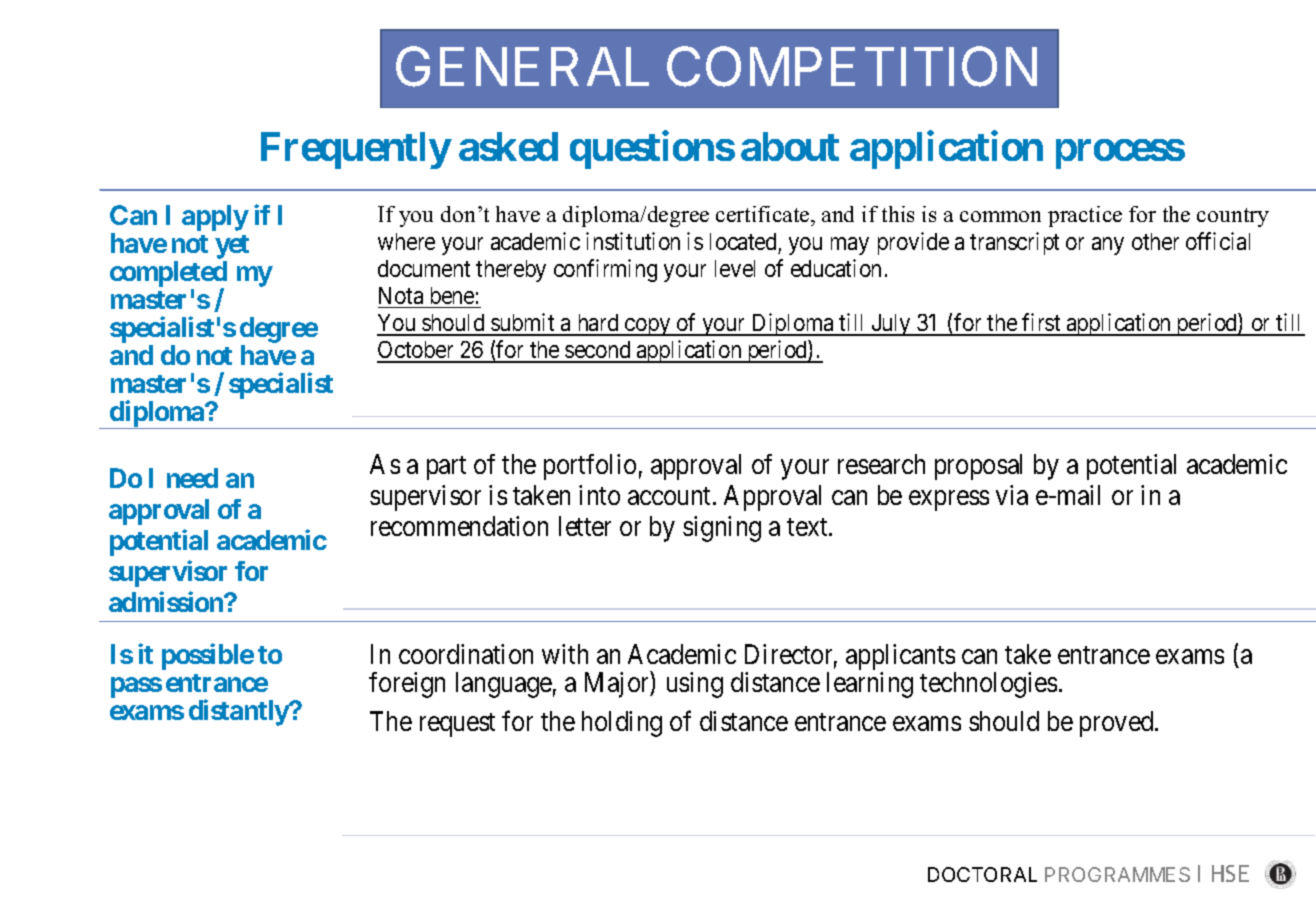  What do you see at coordinates (1108, 246) in the screenshot?
I see `any` at bounding box center [1108, 246].
